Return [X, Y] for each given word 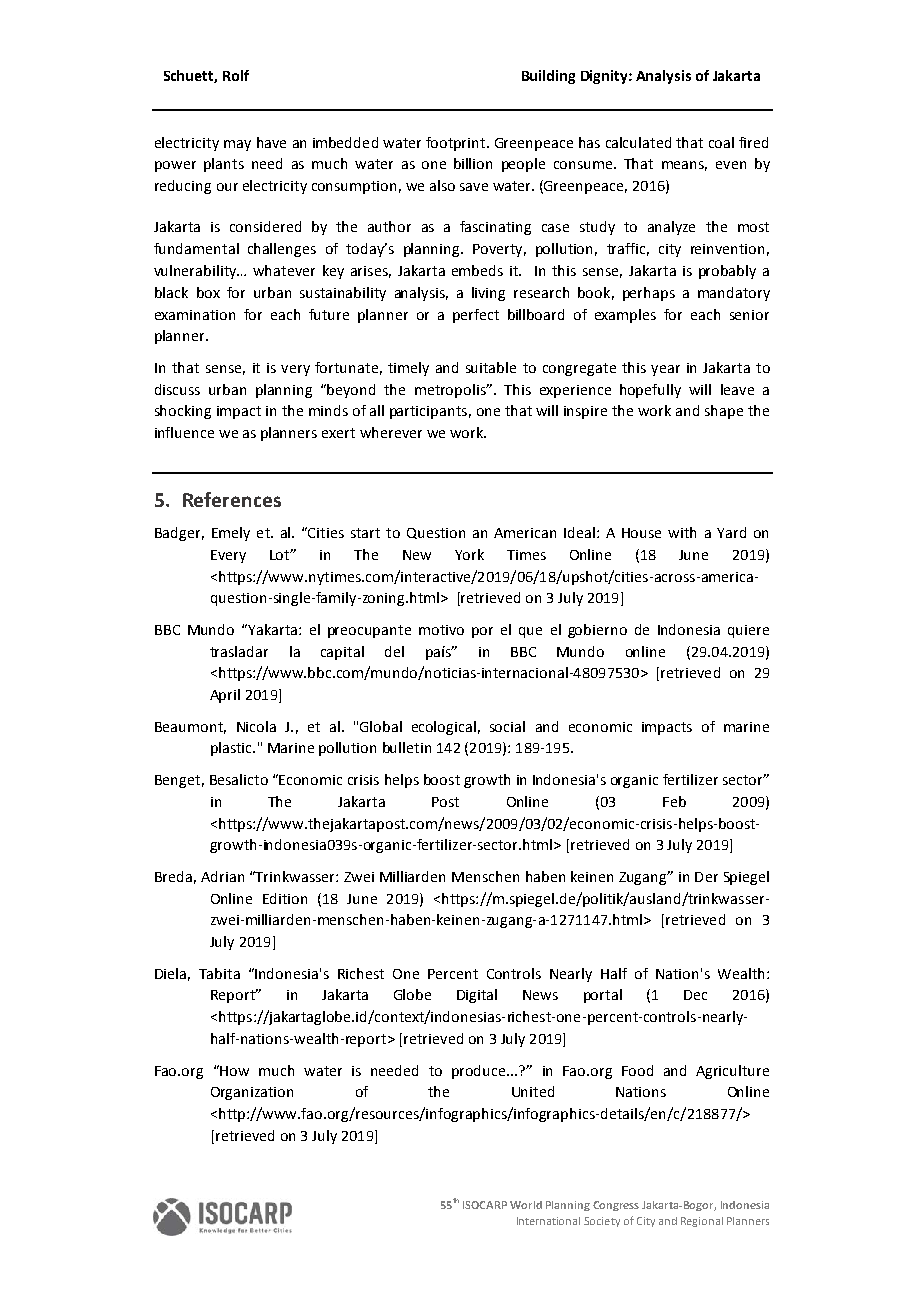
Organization [252, 1093]
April [225, 696]
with [682, 532]
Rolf [236, 75]
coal [721, 142]
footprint [455, 144]
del [394, 651]
